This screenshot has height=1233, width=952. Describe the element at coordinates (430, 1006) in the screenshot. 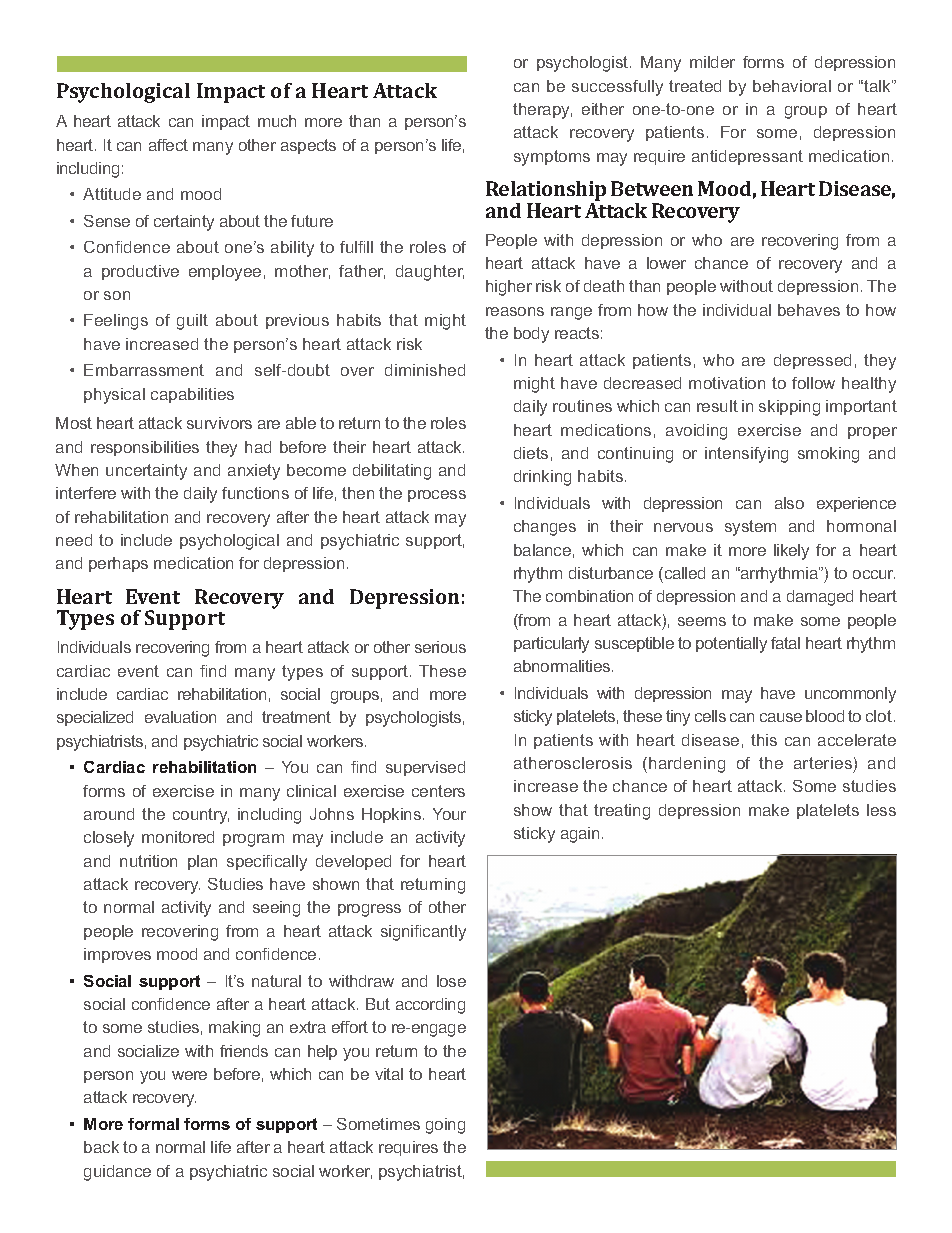

I see `according` at that location.
